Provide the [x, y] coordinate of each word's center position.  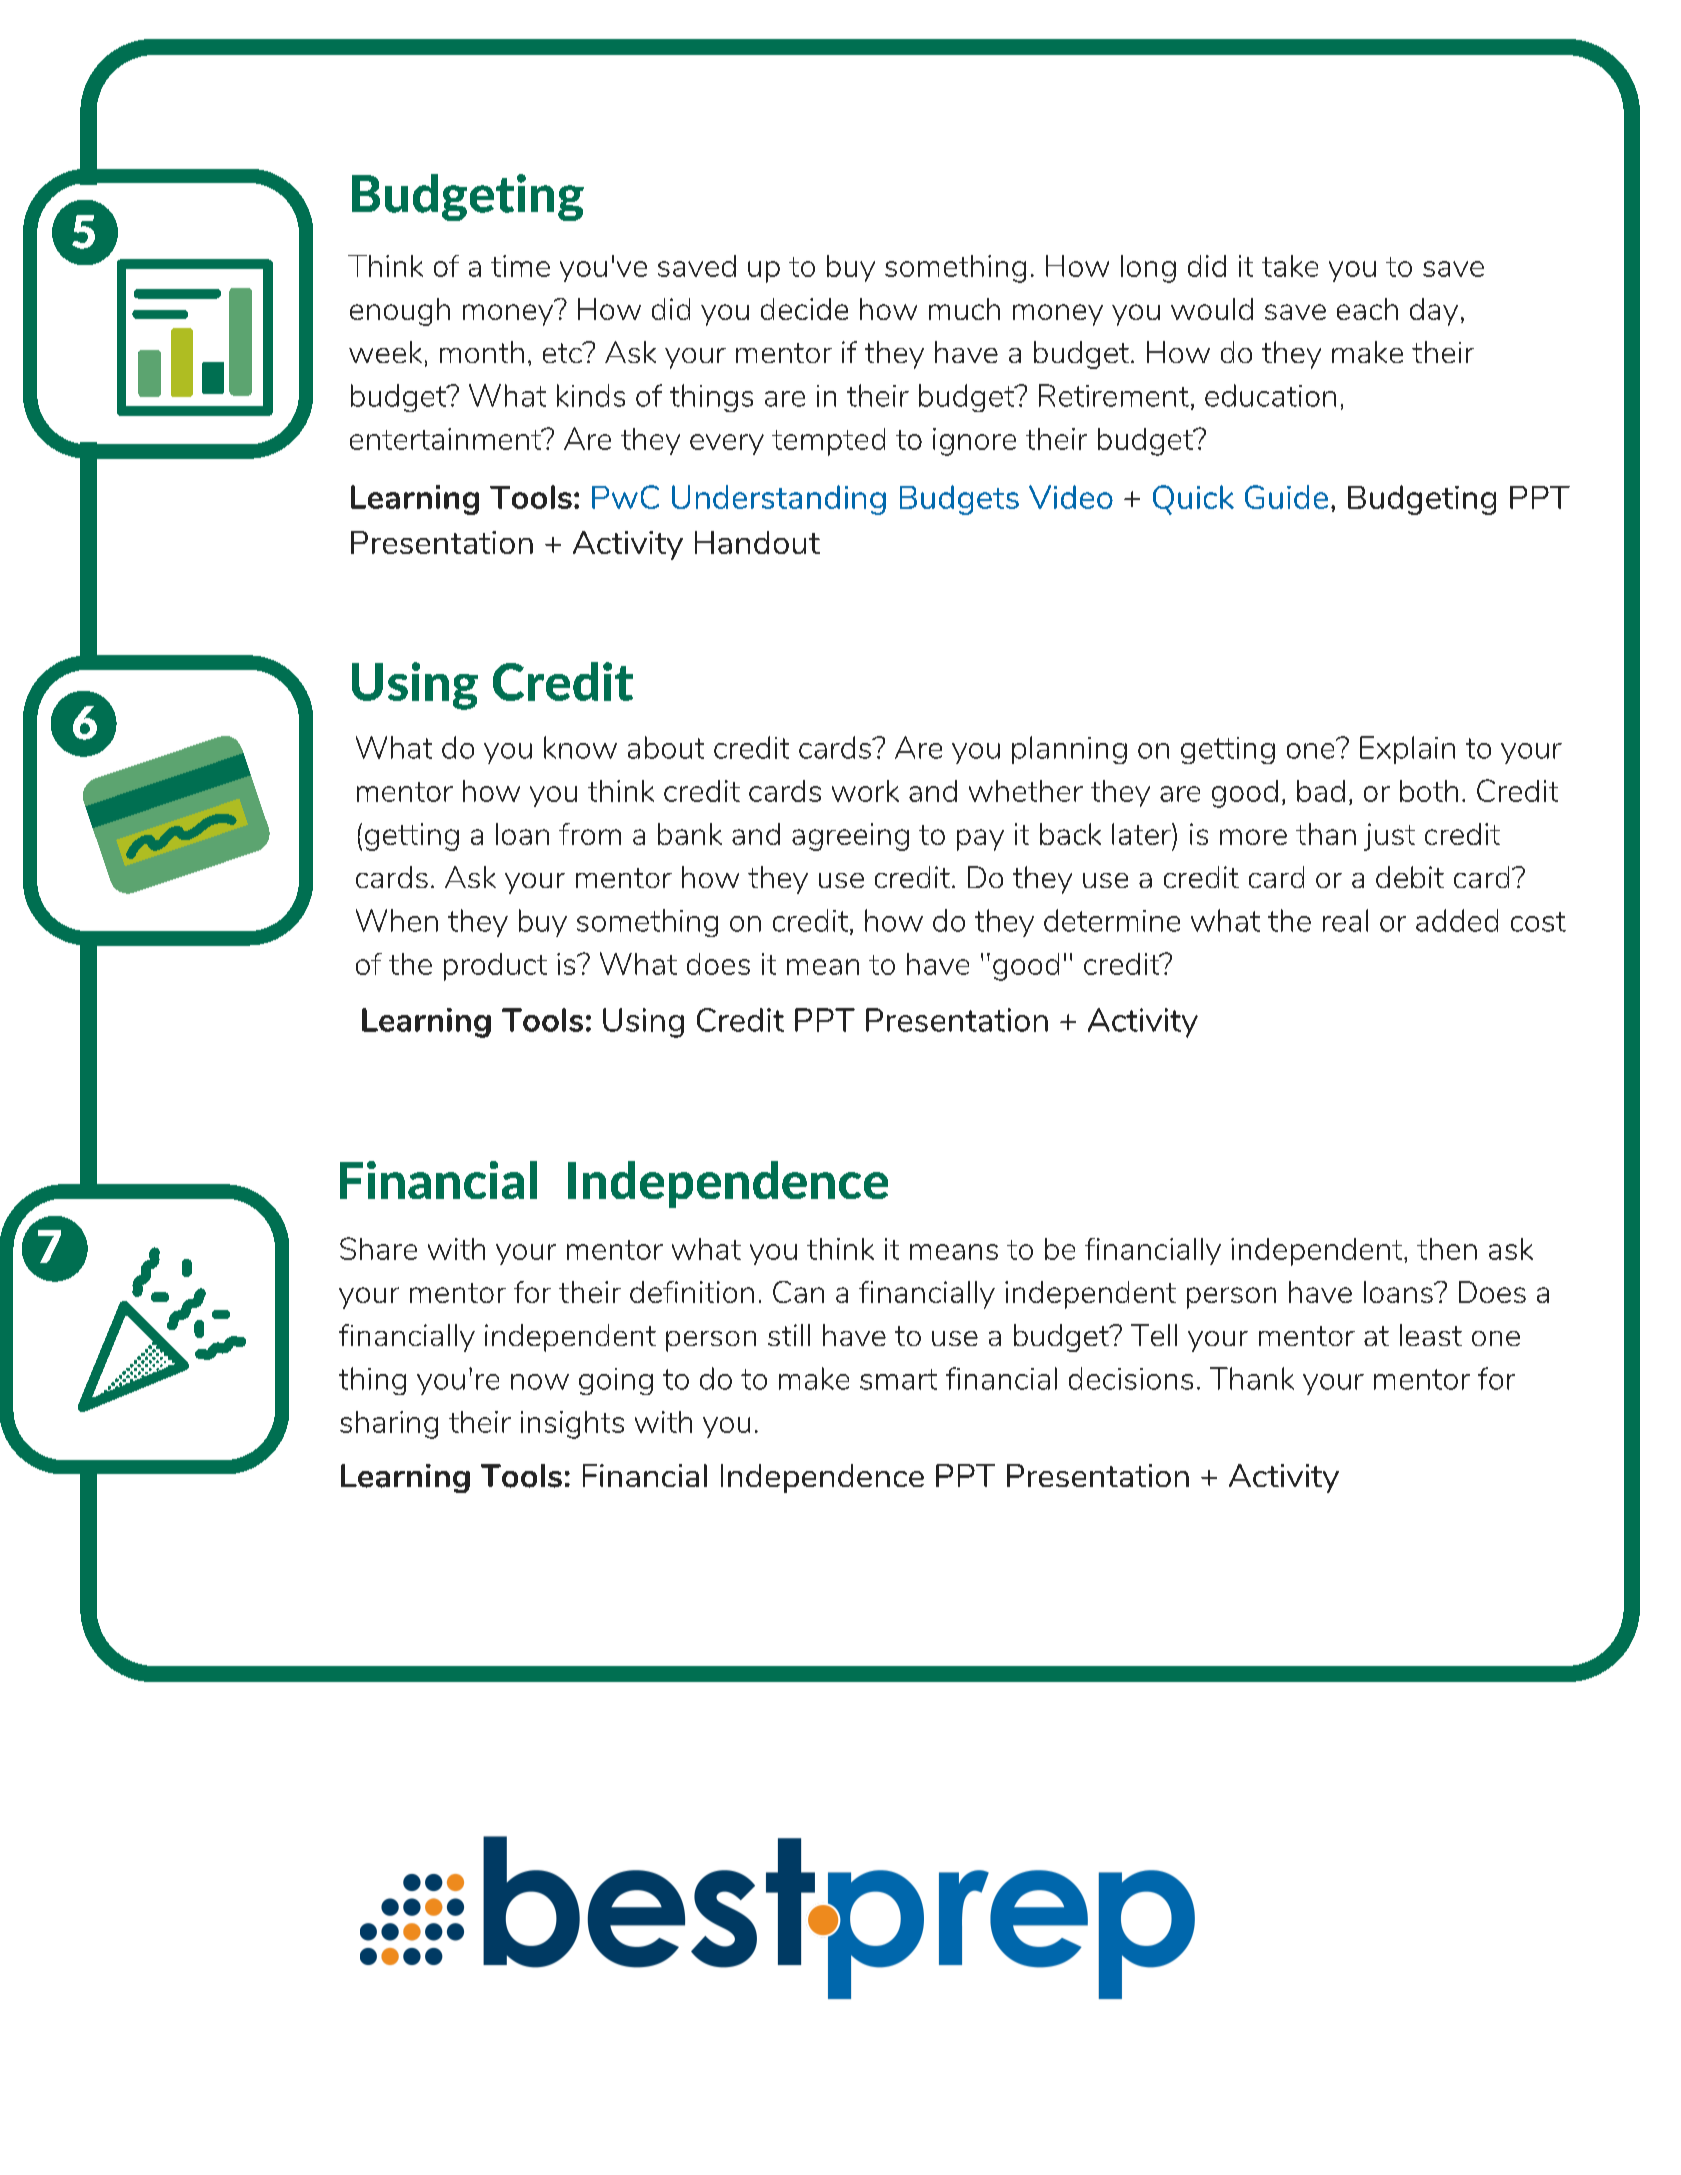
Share [378, 1248]
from [590, 834]
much [964, 309]
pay [980, 840]
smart [898, 1379]
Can [798, 1292]
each [1367, 309]
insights [572, 1425]
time [520, 266]
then [1447, 1249]
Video [1071, 497]
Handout [757, 542]
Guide [1286, 497]
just [1389, 837]
